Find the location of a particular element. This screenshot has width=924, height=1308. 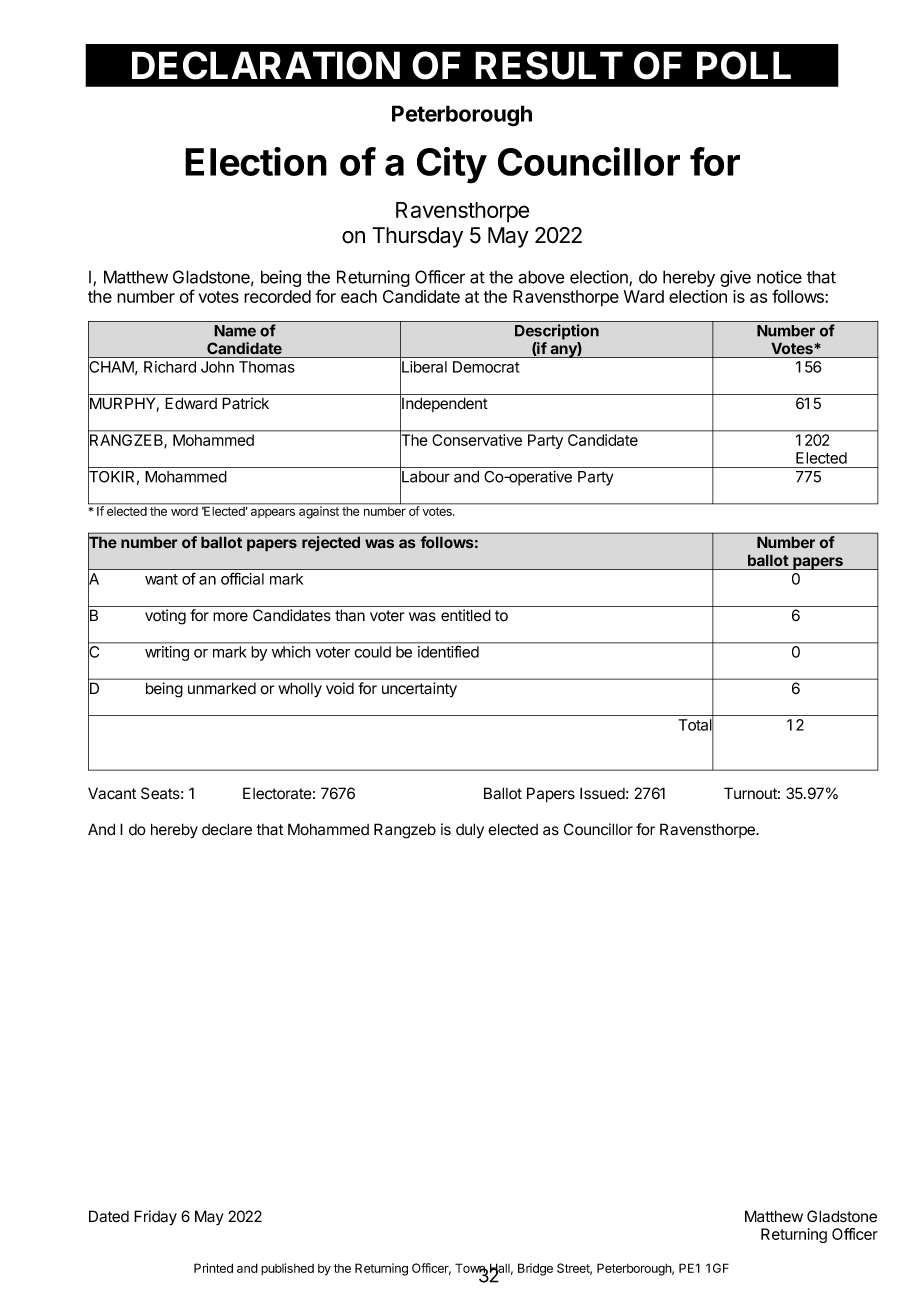

City is located at coordinates (452, 165).
